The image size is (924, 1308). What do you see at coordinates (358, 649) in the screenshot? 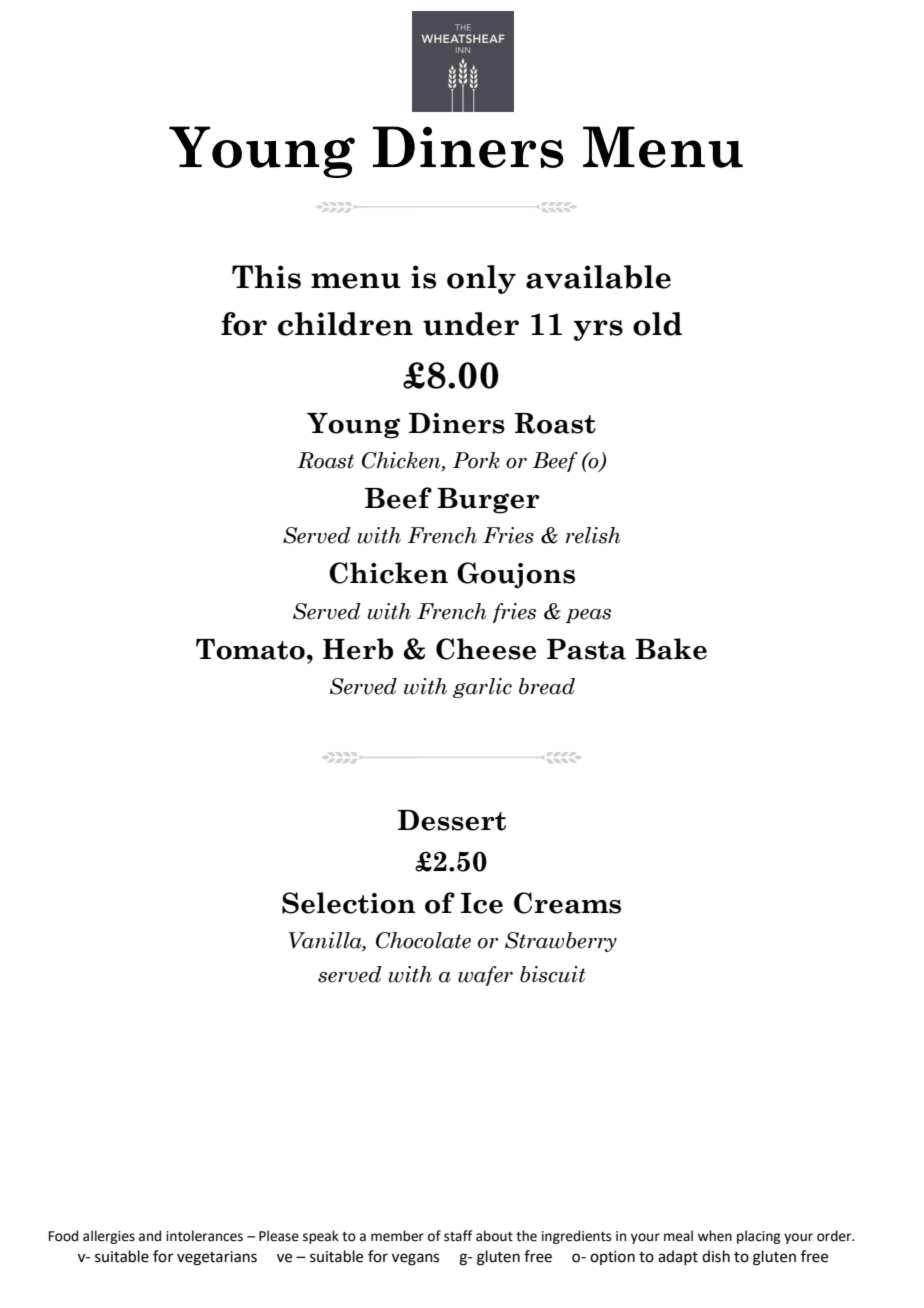
I see `Herb` at bounding box center [358, 649].
